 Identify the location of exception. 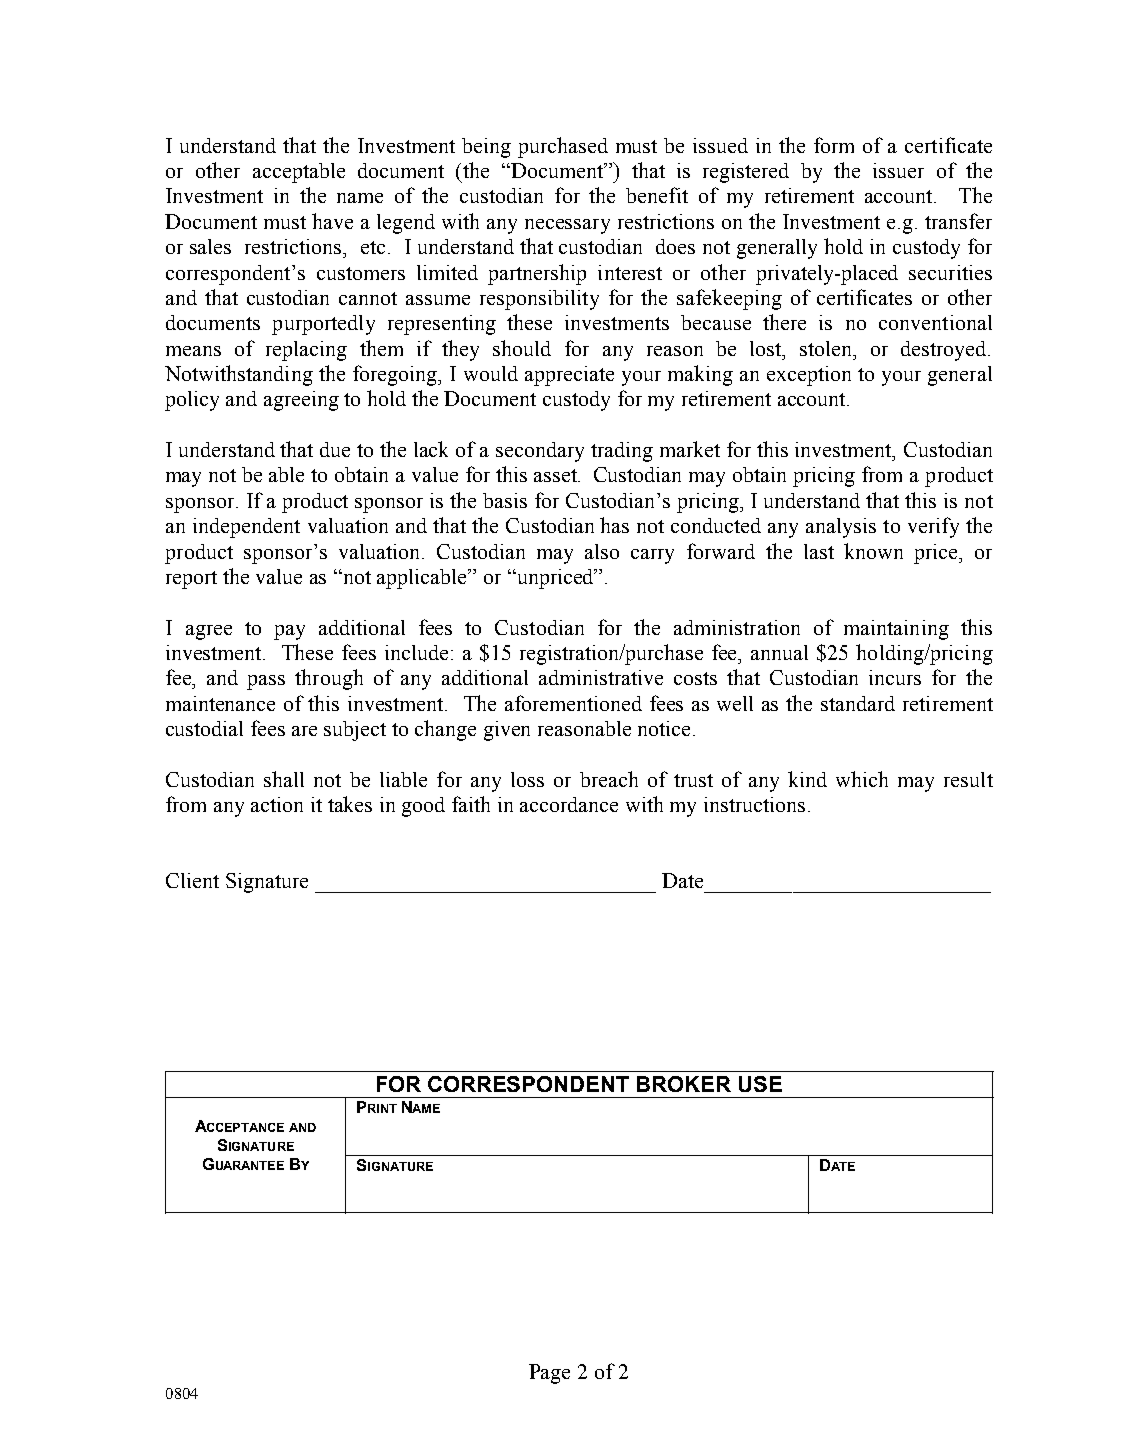
(809, 376).
